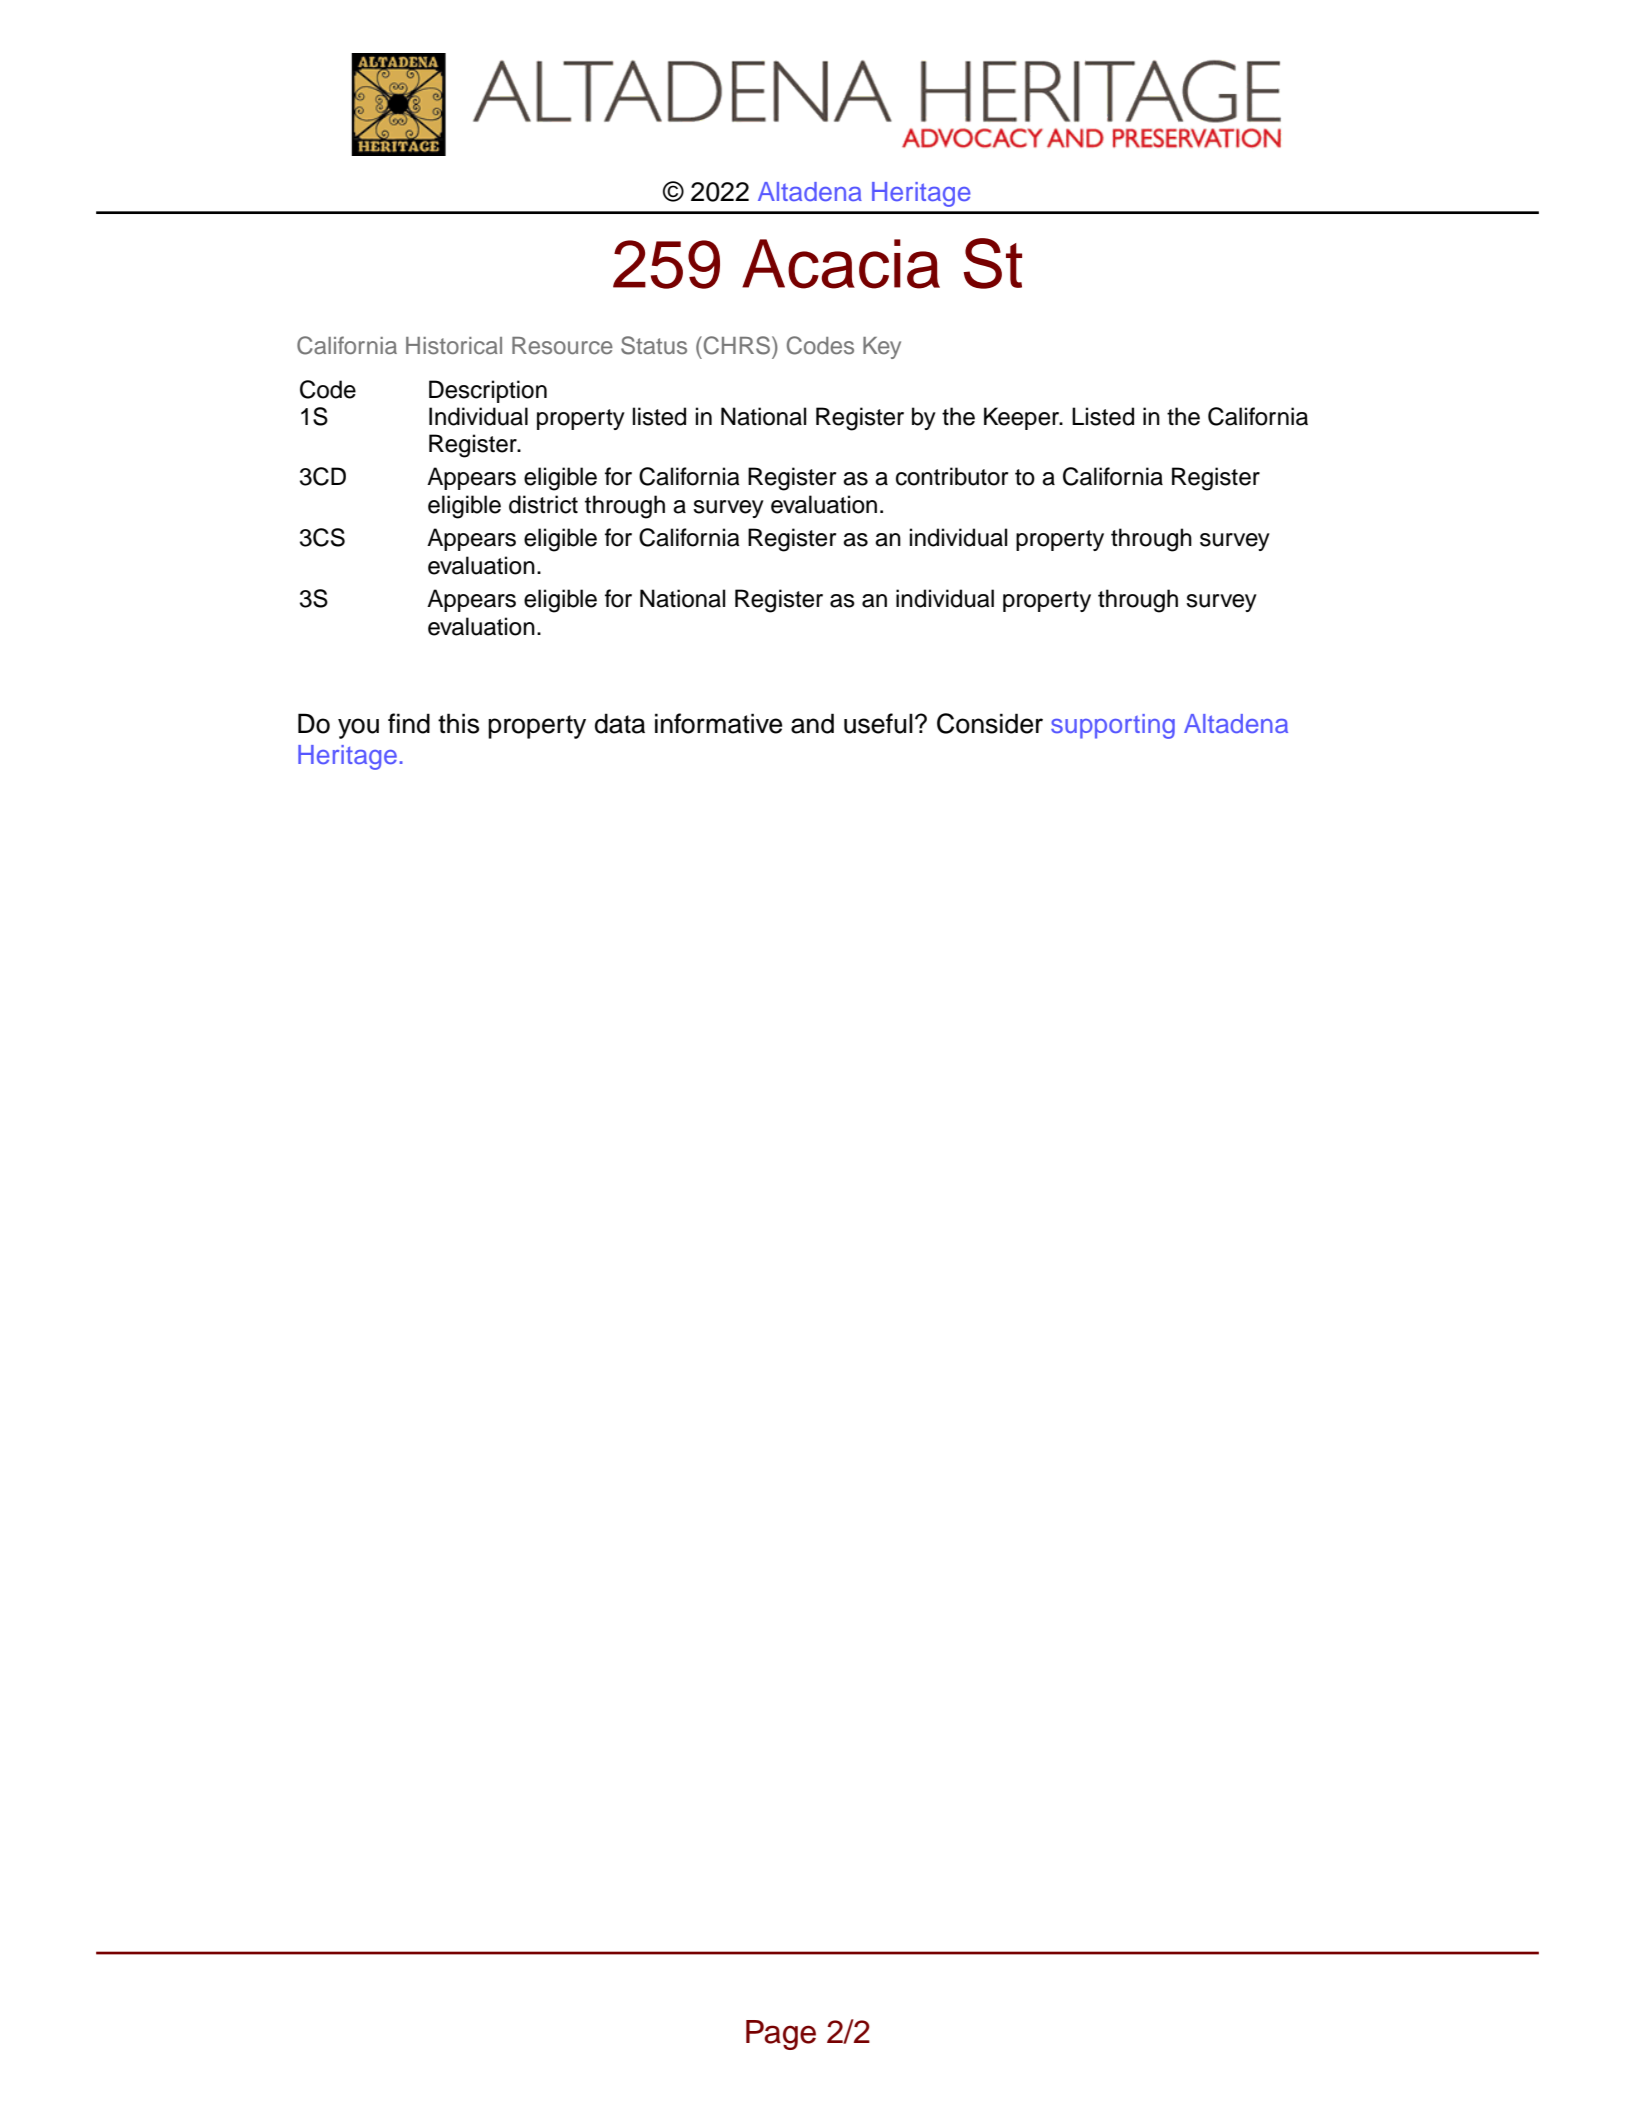 Image resolution: width=1635 pixels, height=2116 pixels. I want to click on Keeper, so click(1023, 418).
